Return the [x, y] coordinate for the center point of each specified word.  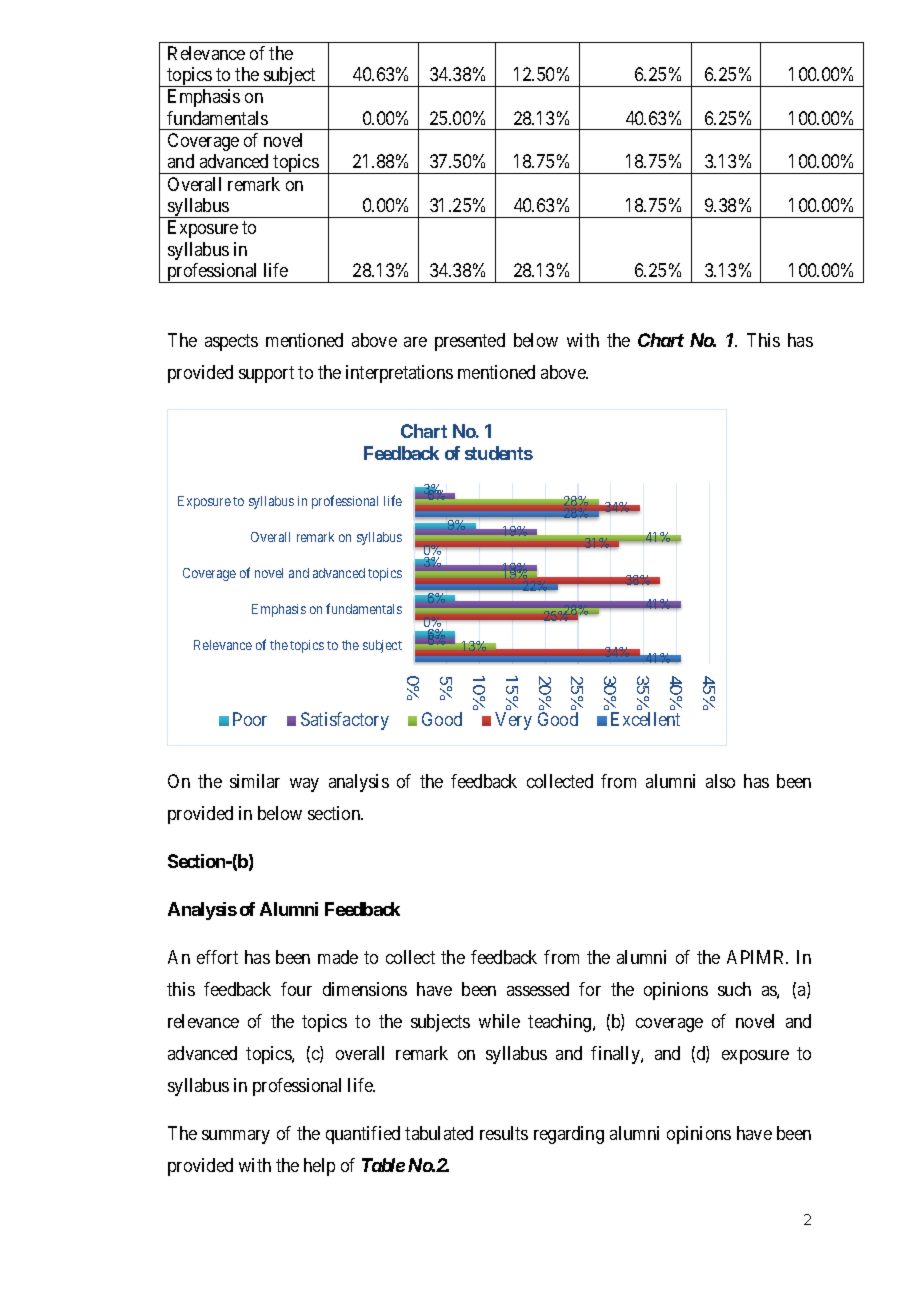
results [504, 1133]
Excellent [645, 719]
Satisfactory [345, 721]
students [499, 453]
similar [255, 781]
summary [236, 1137]
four [296, 989]
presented [470, 342]
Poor [250, 719]
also [720, 781]
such [734, 989]
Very [513, 721]
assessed [538, 989]
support [266, 374]
